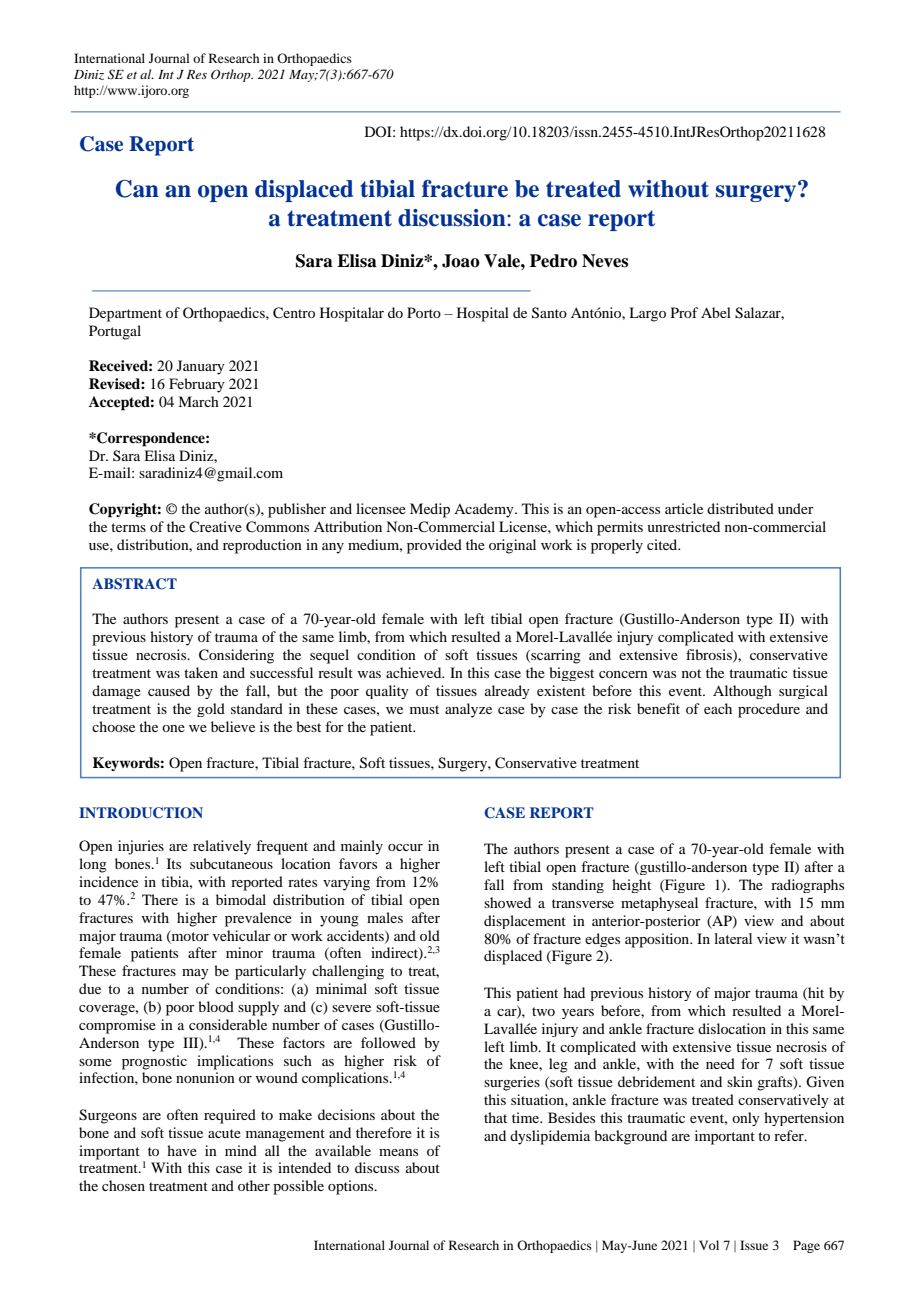 This document has width=924, height=1308. Describe the element at coordinates (123, 1185) in the document. I see `chosen` at that location.
